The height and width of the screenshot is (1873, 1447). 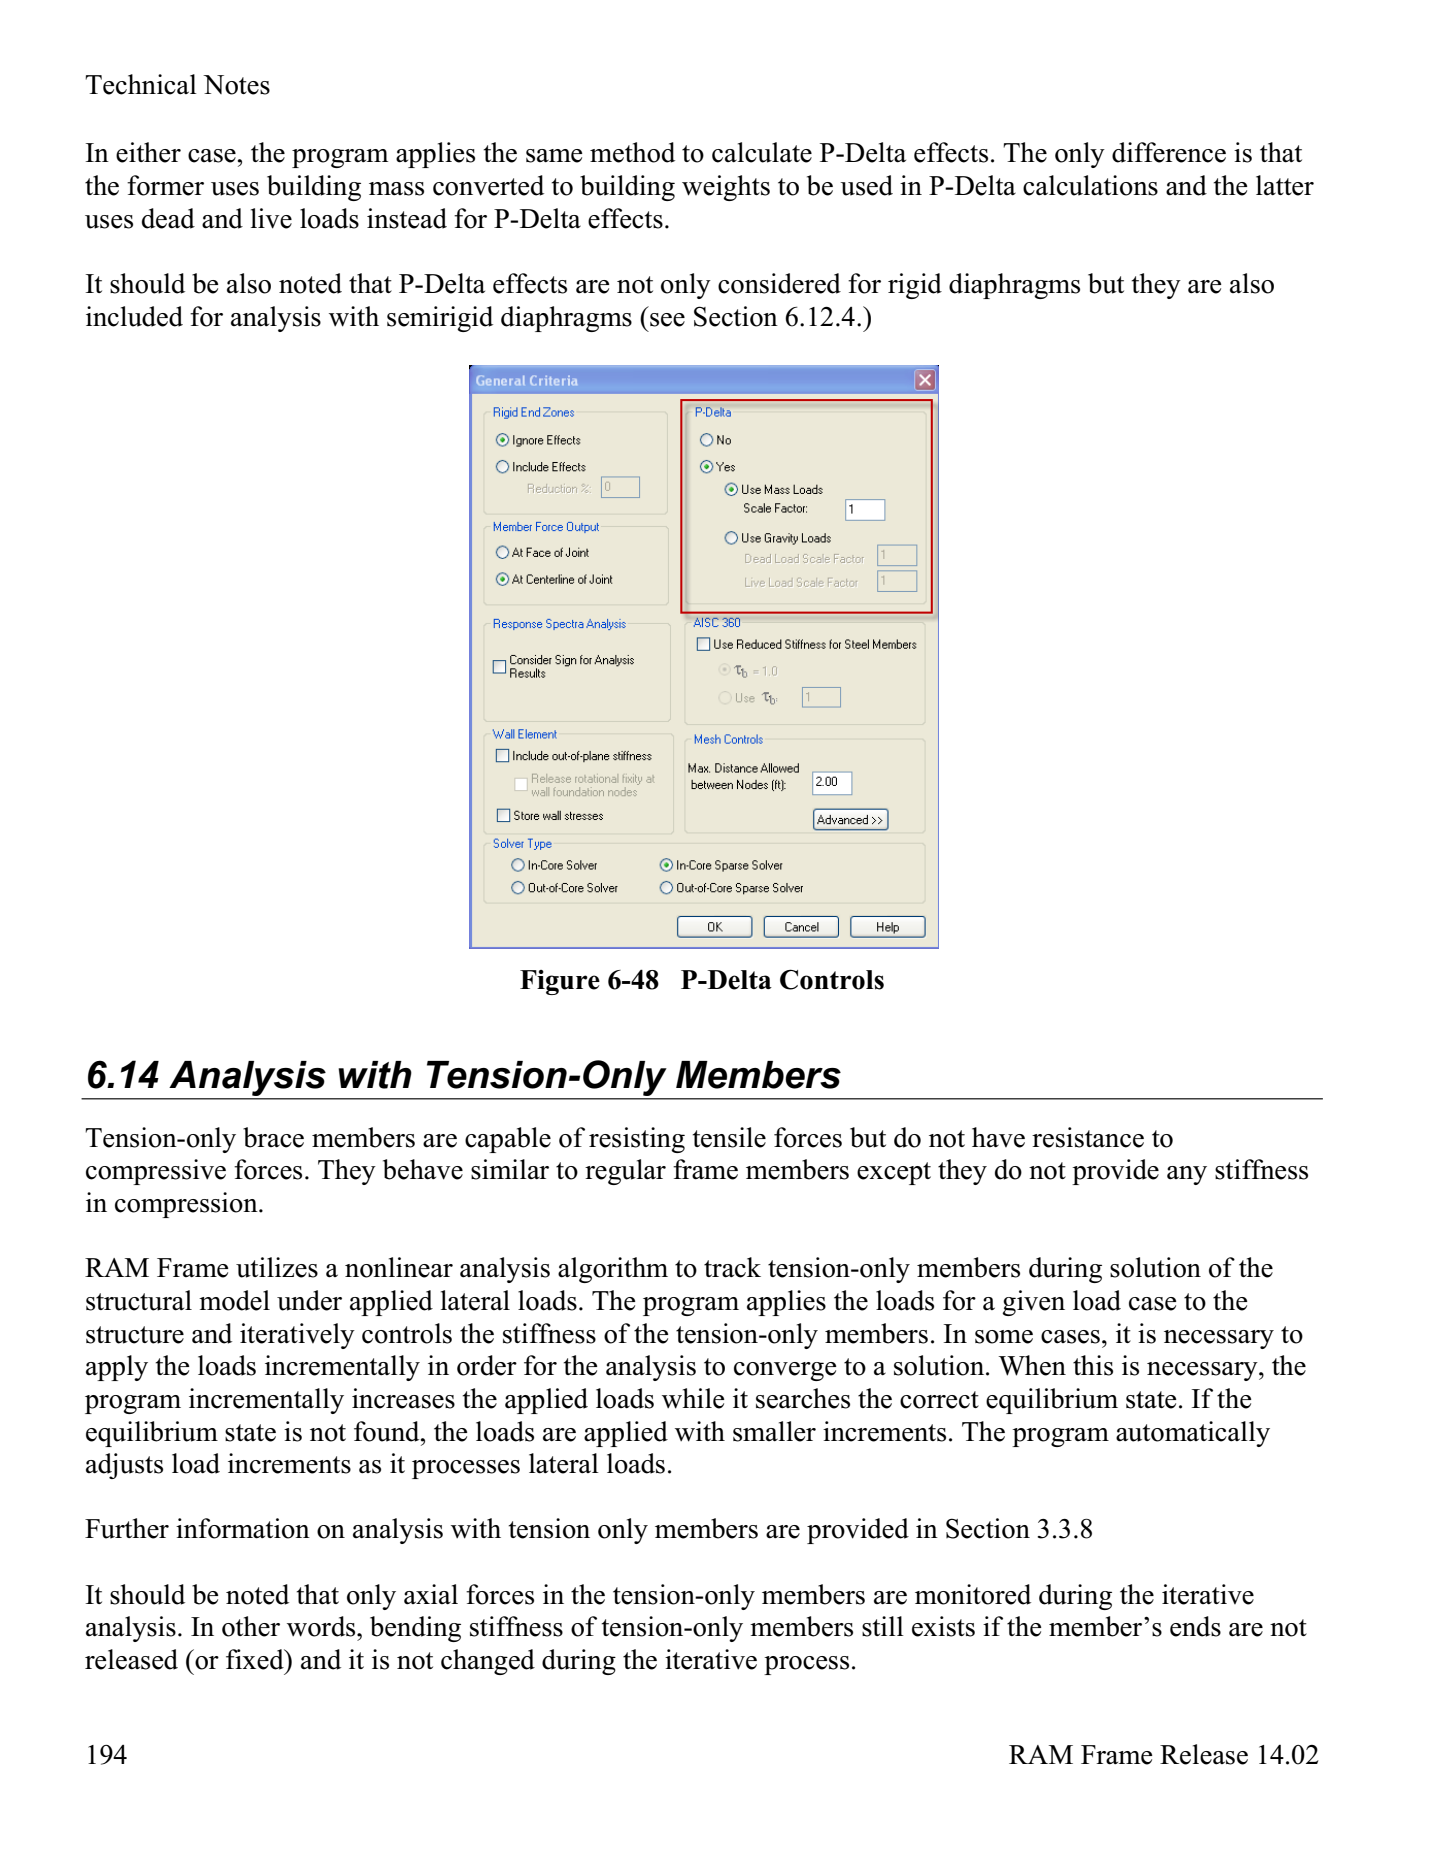 What do you see at coordinates (1088, 1137) in the screenshot?
I see `resistance` at bounding box center [1088, 1137].
